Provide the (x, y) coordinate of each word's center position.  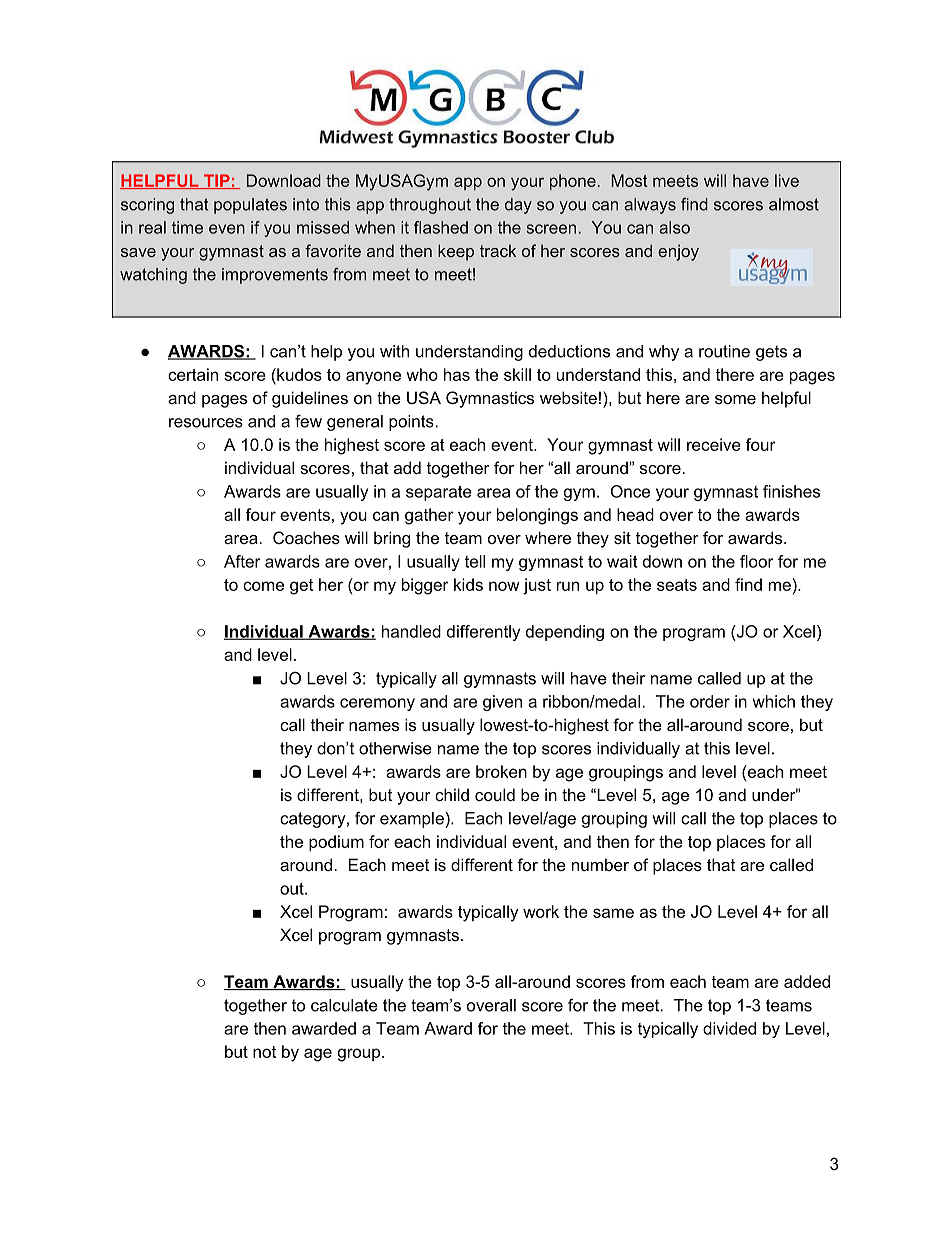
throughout (430, 206)
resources (206, 423)
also (674, 227)
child (452, 794)
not (264, 1052)
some (735, 399)
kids (468, 584)
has (457, 374)
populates (250, 206)
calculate (344, 1005)
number (600, 864)
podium (336, 843)
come (263, 586)
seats (677, 585)
